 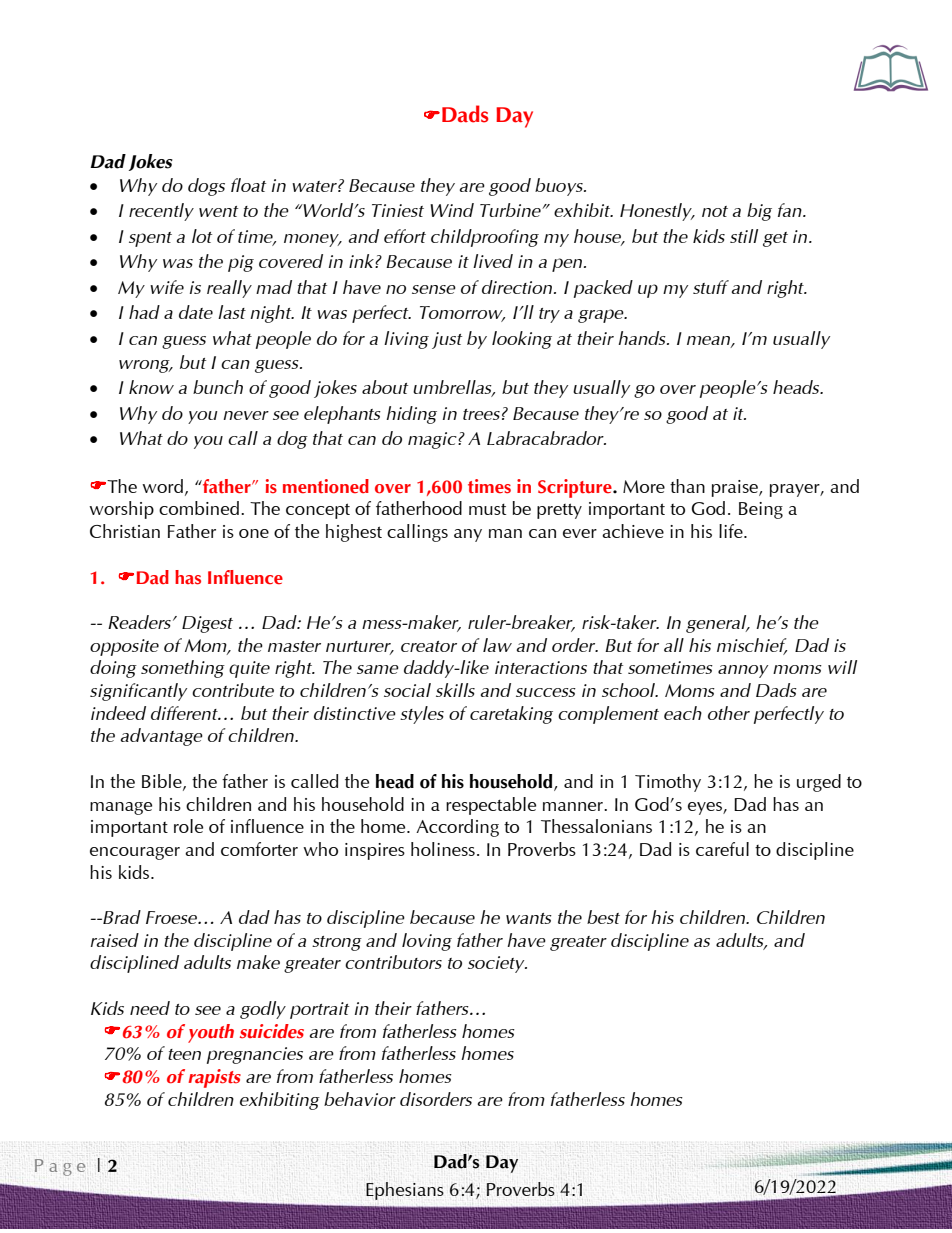 What do you see at coordinates (743, 671) in the screenshot?
I see `annoy` at bounding box center [743, 671].
